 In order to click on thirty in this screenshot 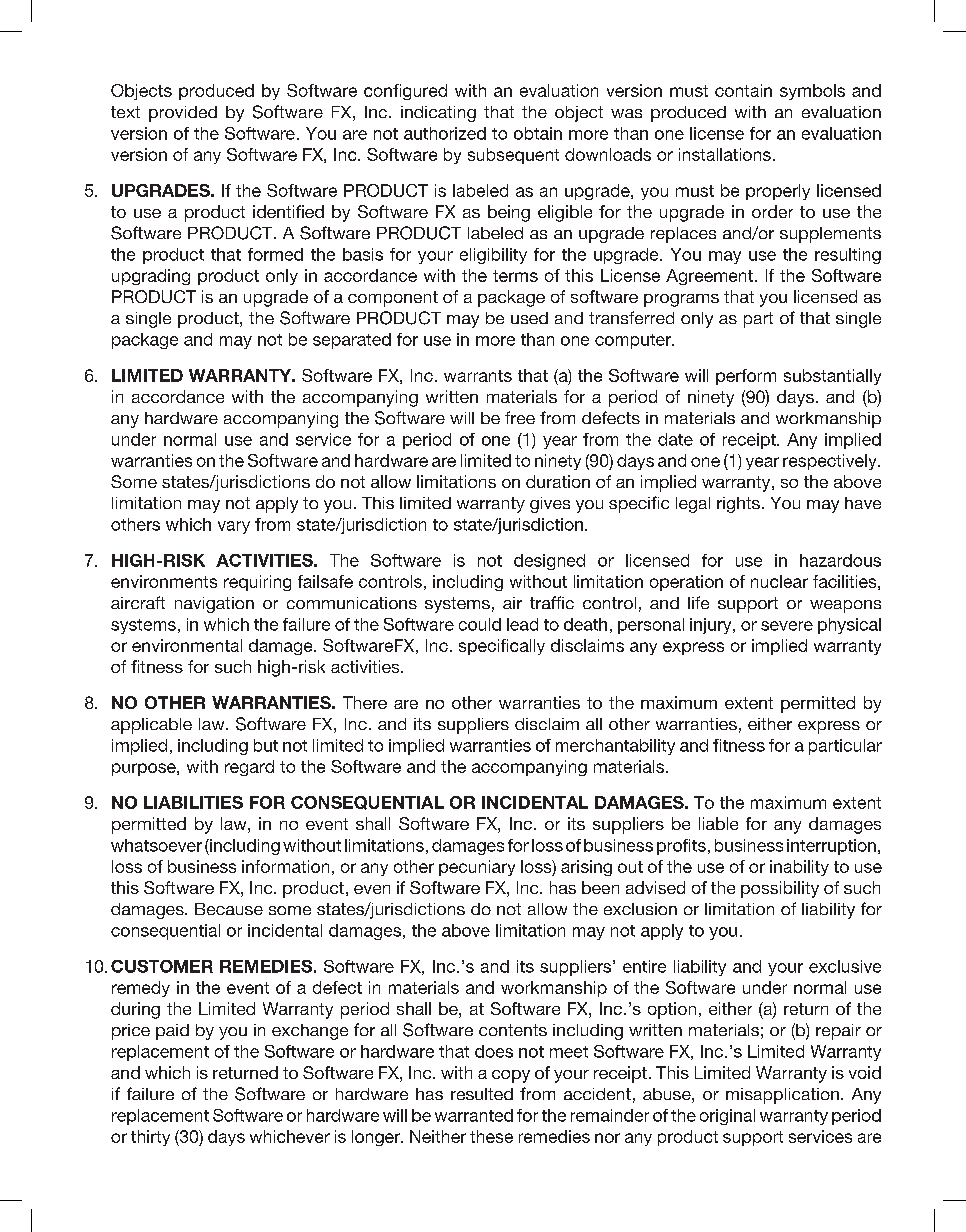, I will do `click(150, 1138)`.
